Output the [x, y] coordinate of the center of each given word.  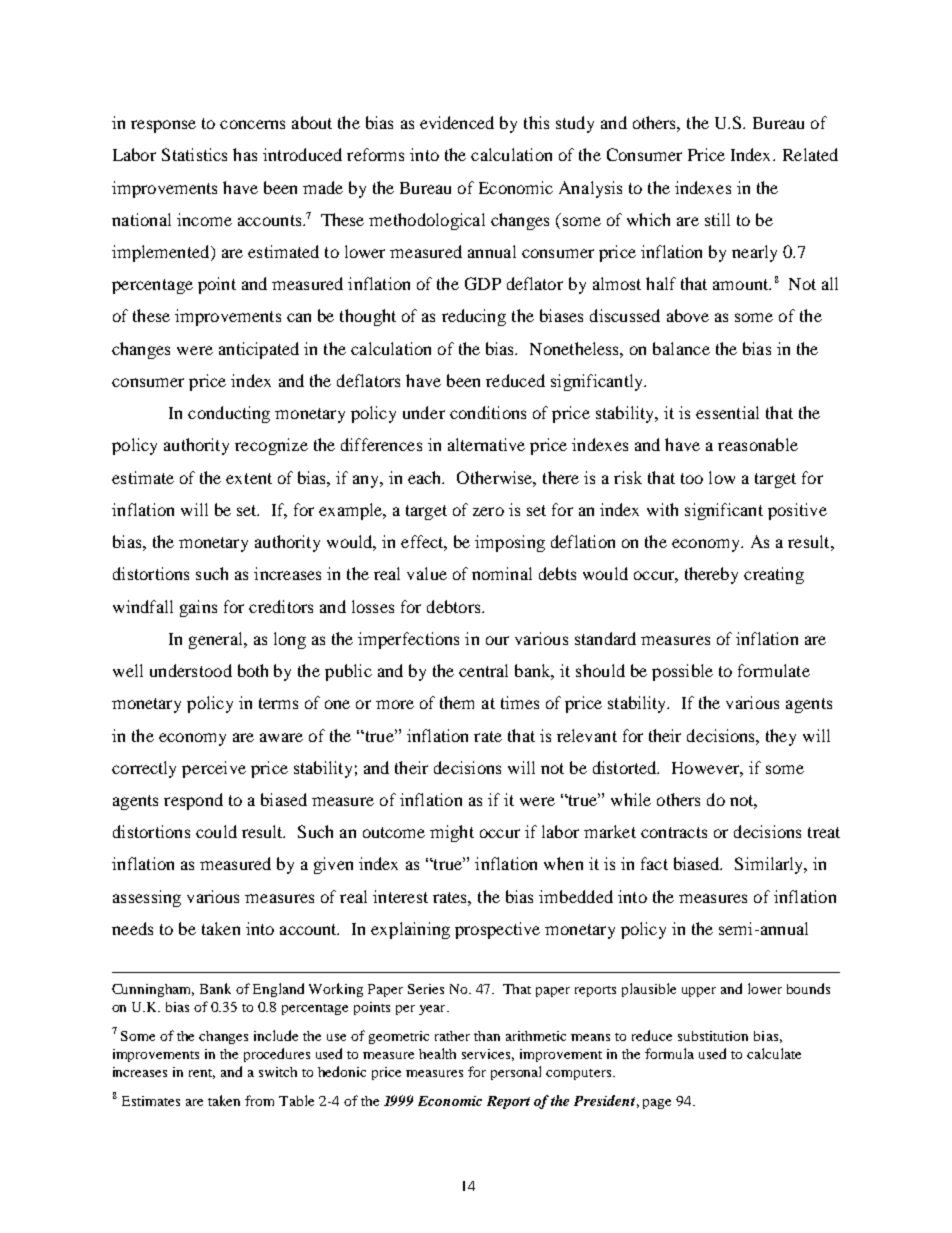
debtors [455, 606]
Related [810, 154]
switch [278, 1072]
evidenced [457, 122]
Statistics [194, 154]
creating [774, 575]
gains [198, 608]
